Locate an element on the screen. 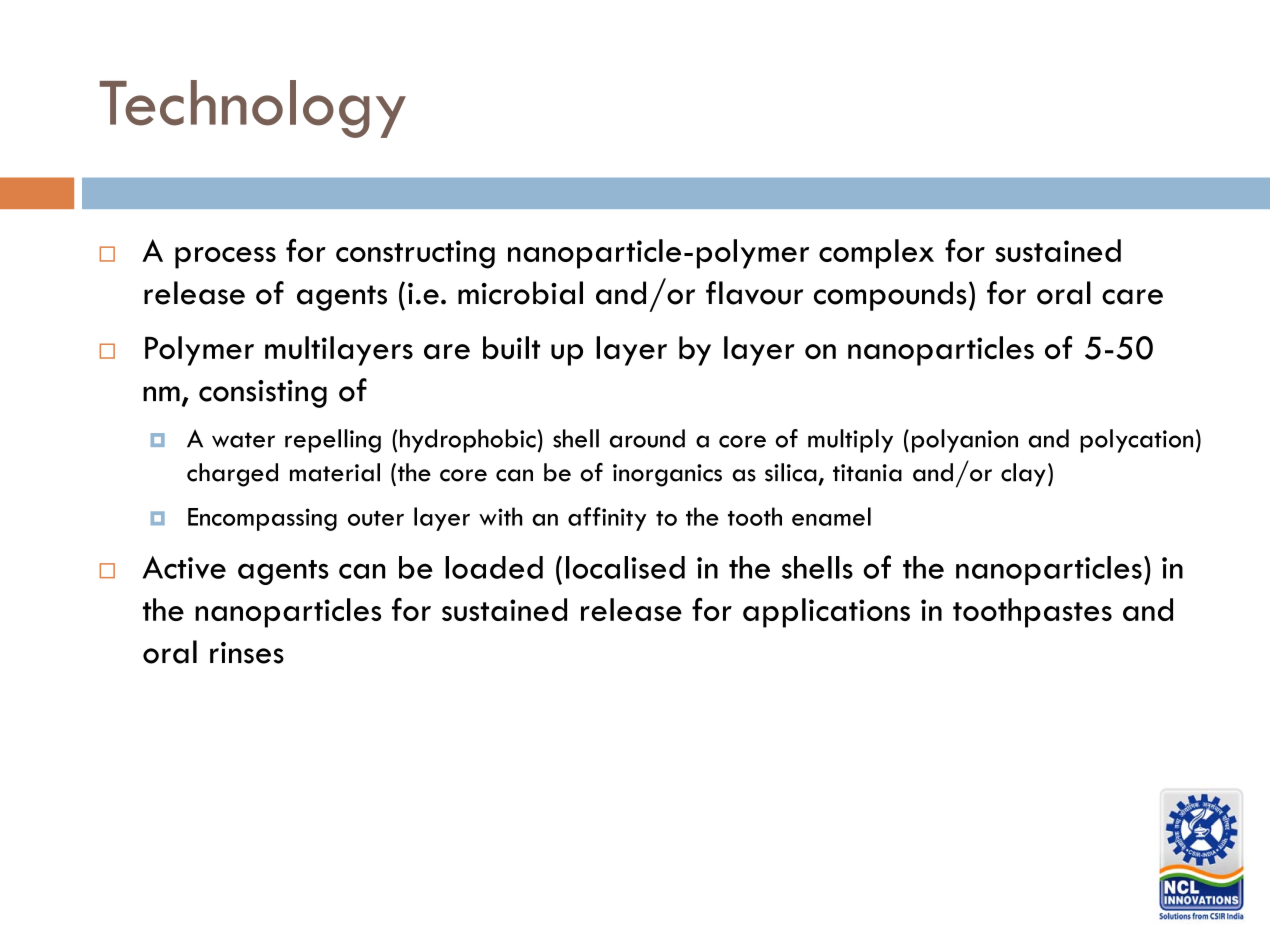  flavour is located at coordinates (754, 293).
